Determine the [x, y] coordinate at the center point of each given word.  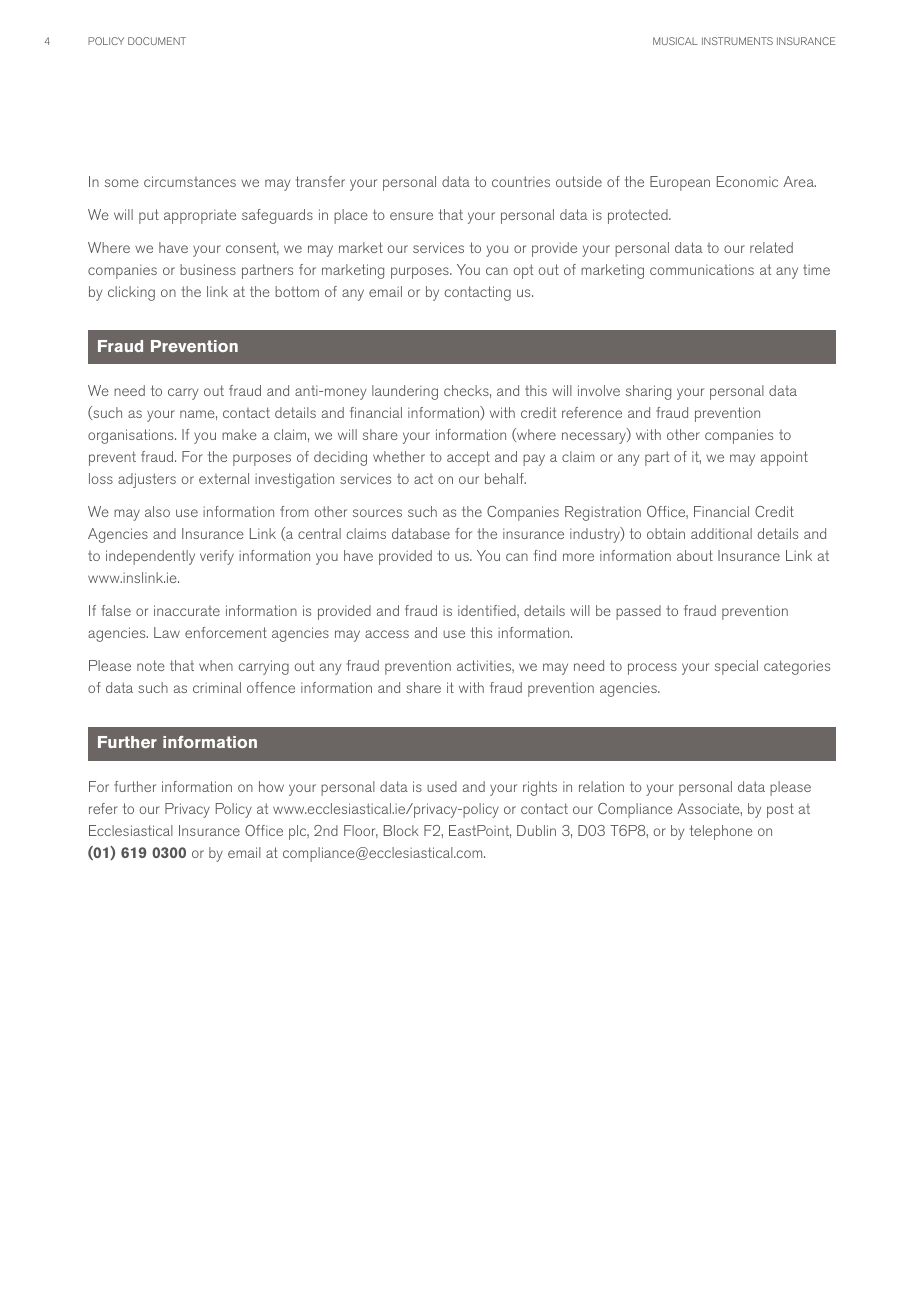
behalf [505, 478]
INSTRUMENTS [737, 41]
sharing [648, 392]
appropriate [200, 216]
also [157, 511]
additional [721, 533]
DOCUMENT [157, 41]
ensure [411, 216]
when [216, 665]
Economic [747, 181]
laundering [405, 392]
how [271, 786]
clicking [131, 293]
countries [521, 181]
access [387, 634]
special [736, 667]
